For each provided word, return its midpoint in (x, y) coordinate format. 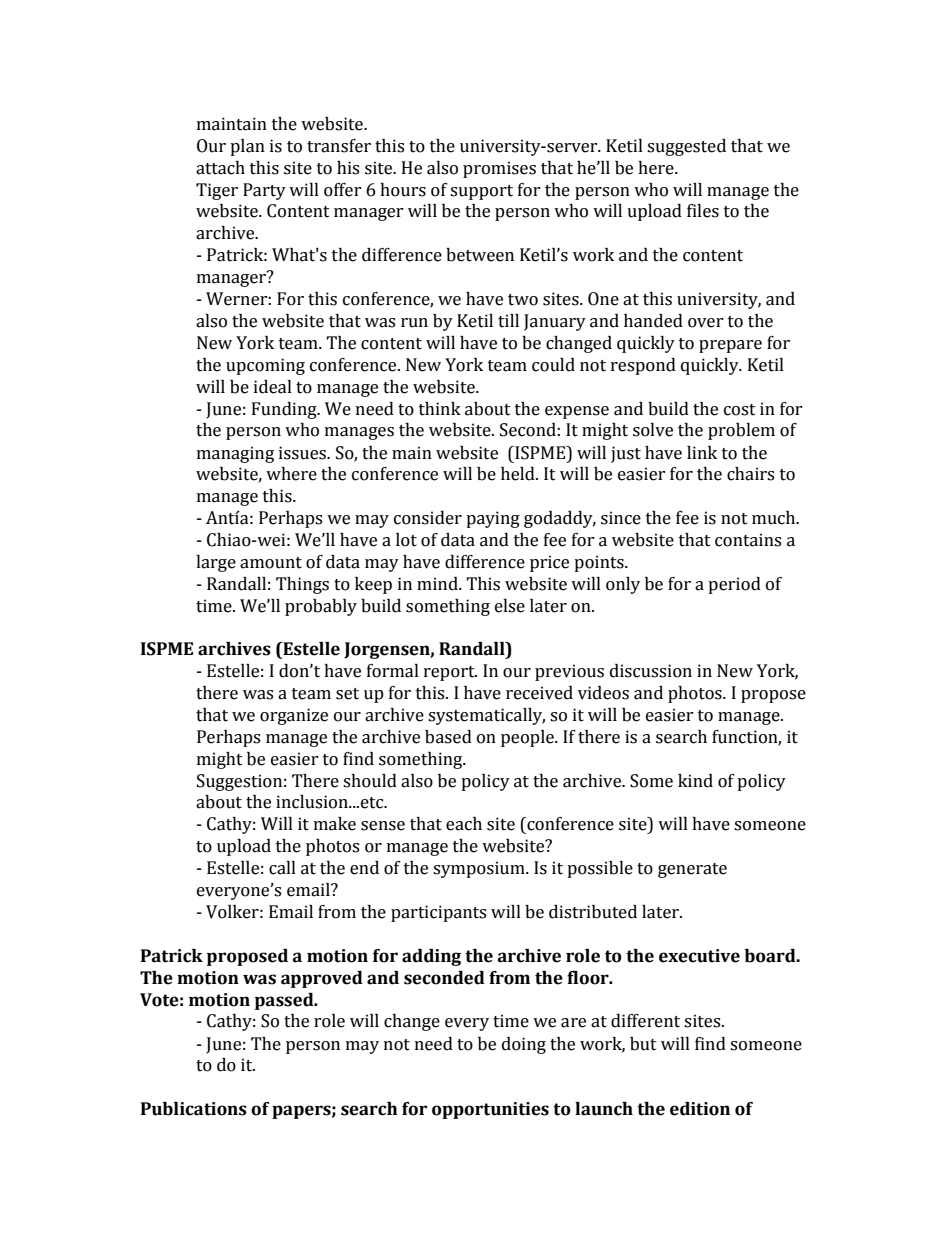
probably (321, 607)
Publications (194, 1109)
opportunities (490, 1110)
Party (264, 191)
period (734, 585)
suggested (686, 147)
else (510, 606)
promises (499, 169)
